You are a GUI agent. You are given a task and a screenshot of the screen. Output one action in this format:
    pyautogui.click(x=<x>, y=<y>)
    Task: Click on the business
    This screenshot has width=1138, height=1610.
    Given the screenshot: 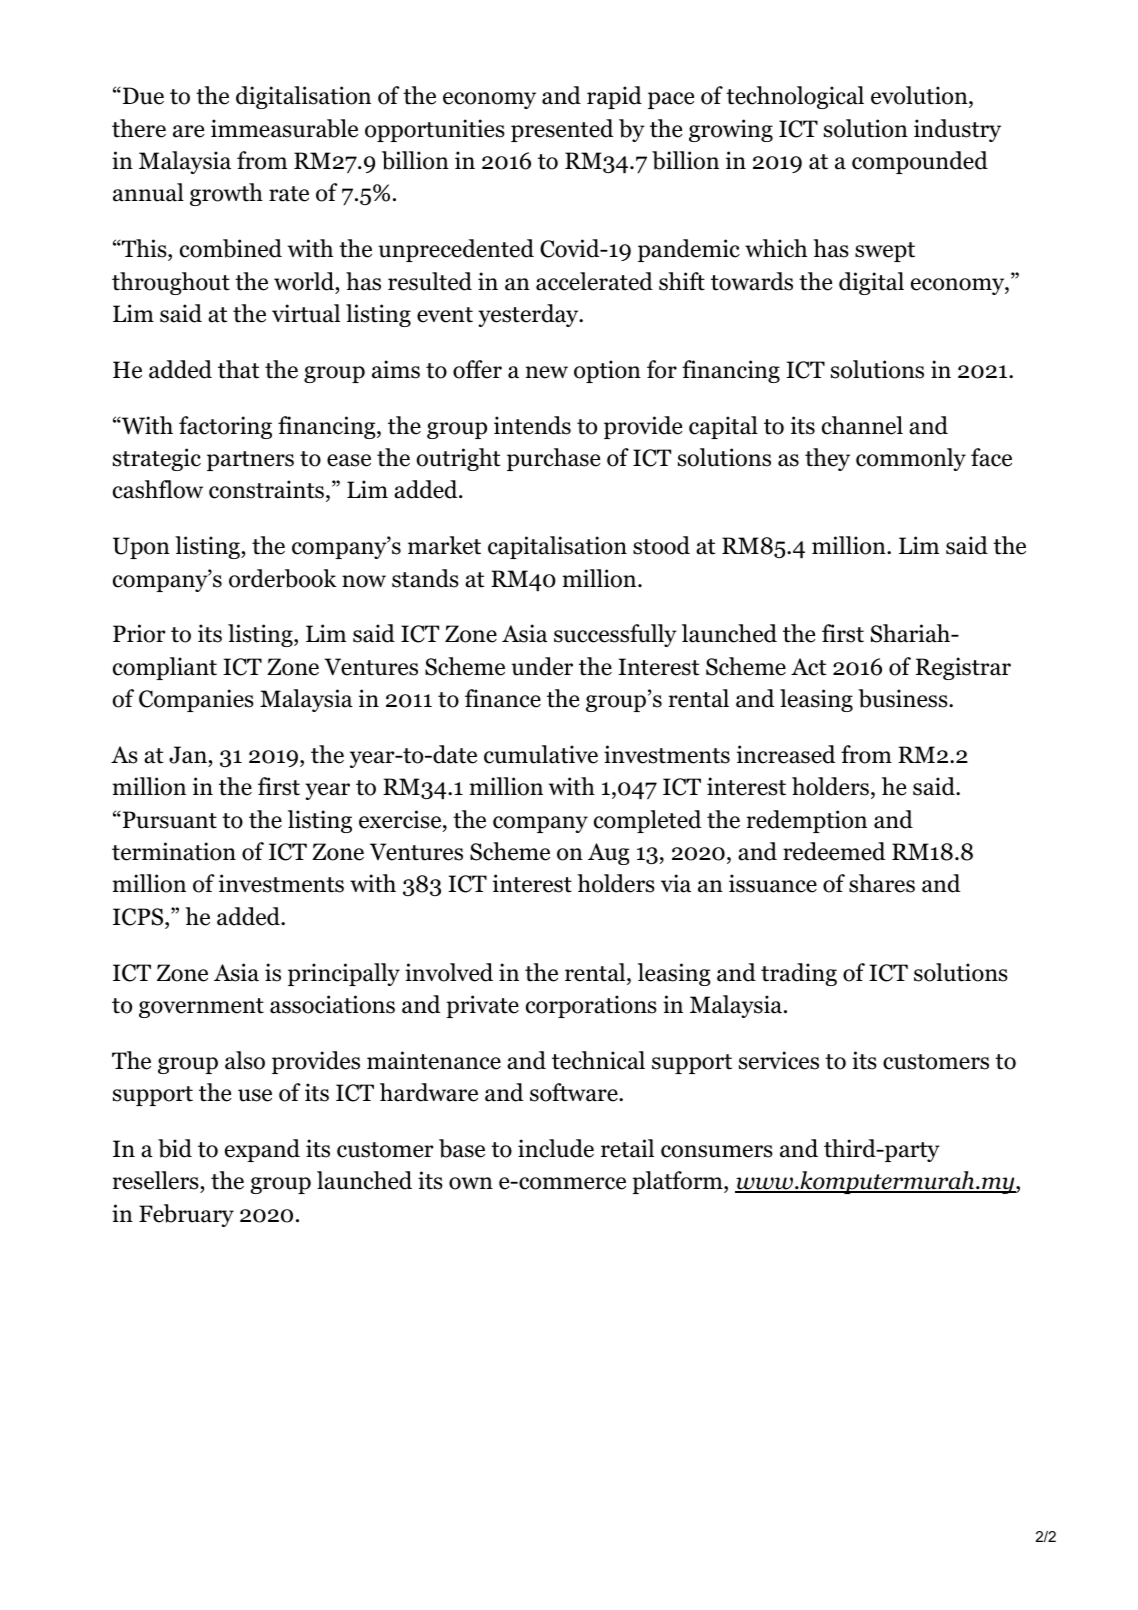 What is the action you would take?
    pyautogui.click(x=904, y=698)
